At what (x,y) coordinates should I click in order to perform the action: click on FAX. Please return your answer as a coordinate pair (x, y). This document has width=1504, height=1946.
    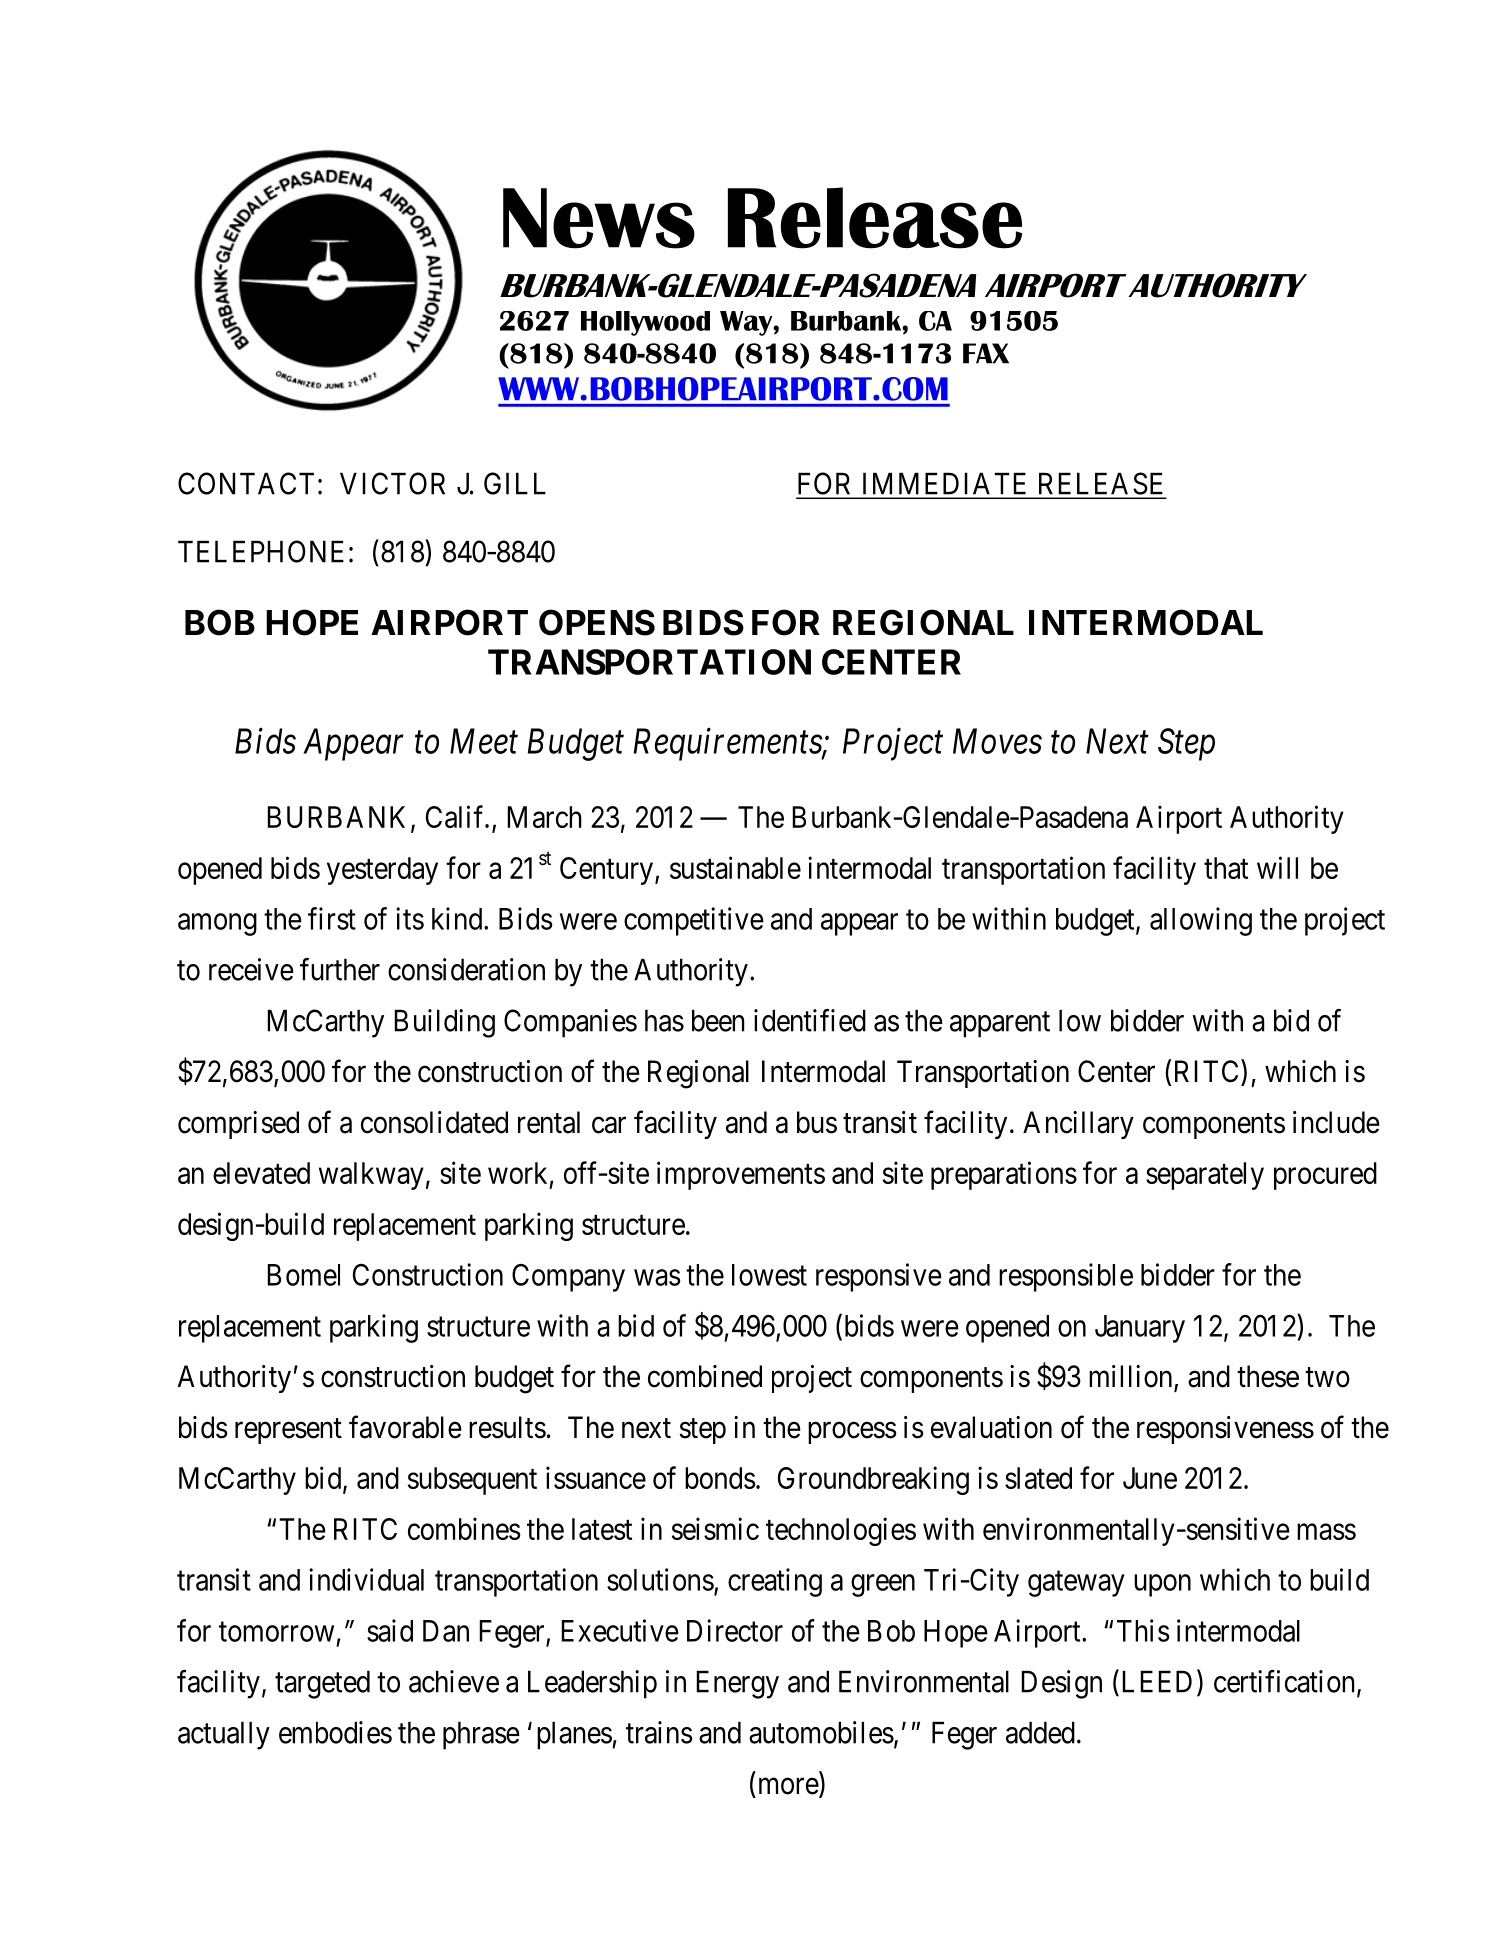
    Looking at the image, I should click on (986, 353).
